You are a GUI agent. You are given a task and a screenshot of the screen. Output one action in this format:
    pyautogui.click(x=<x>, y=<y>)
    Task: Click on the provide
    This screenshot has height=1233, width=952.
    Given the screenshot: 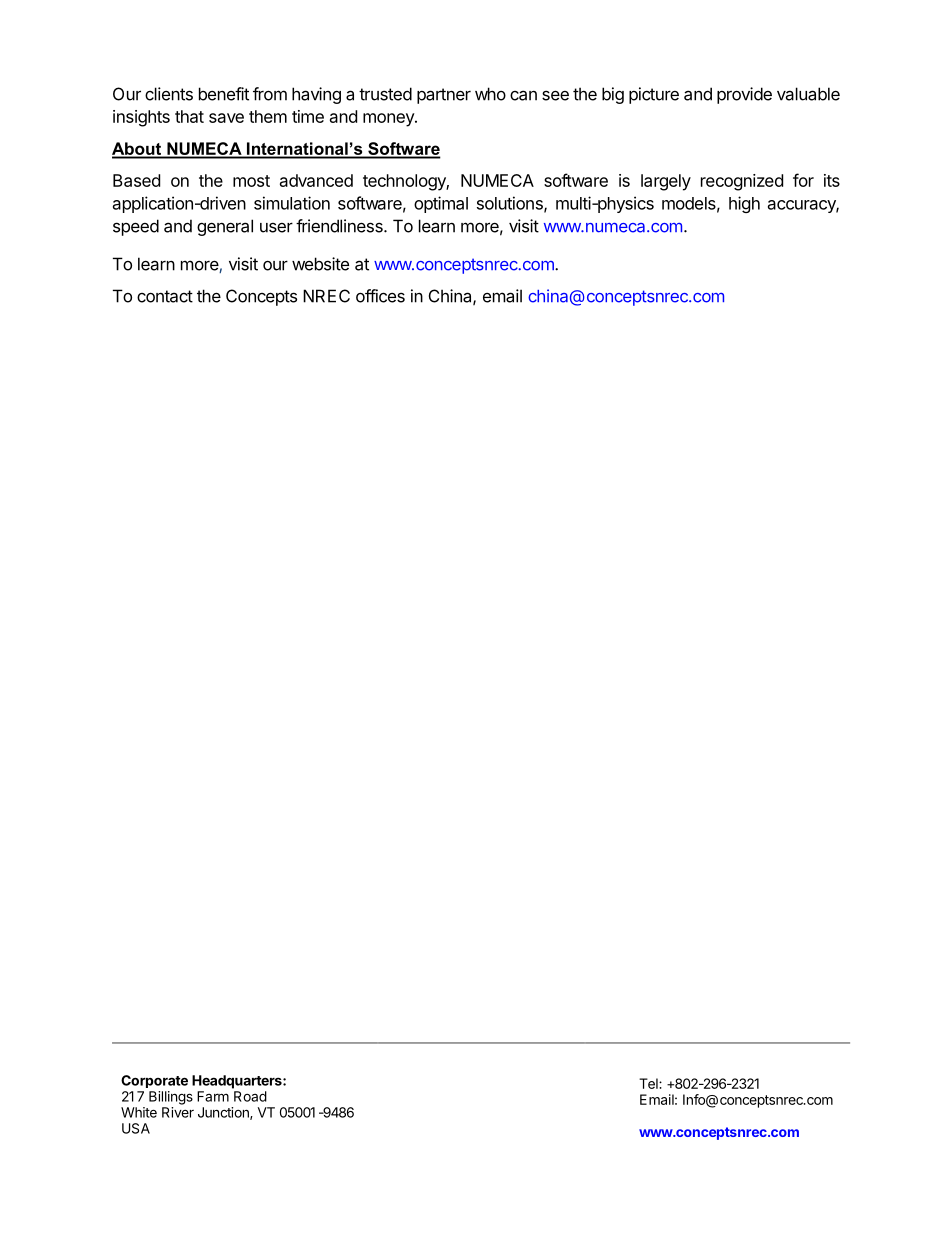 What is the action you would take?
    pyautogui.click(x=744, y=95)
